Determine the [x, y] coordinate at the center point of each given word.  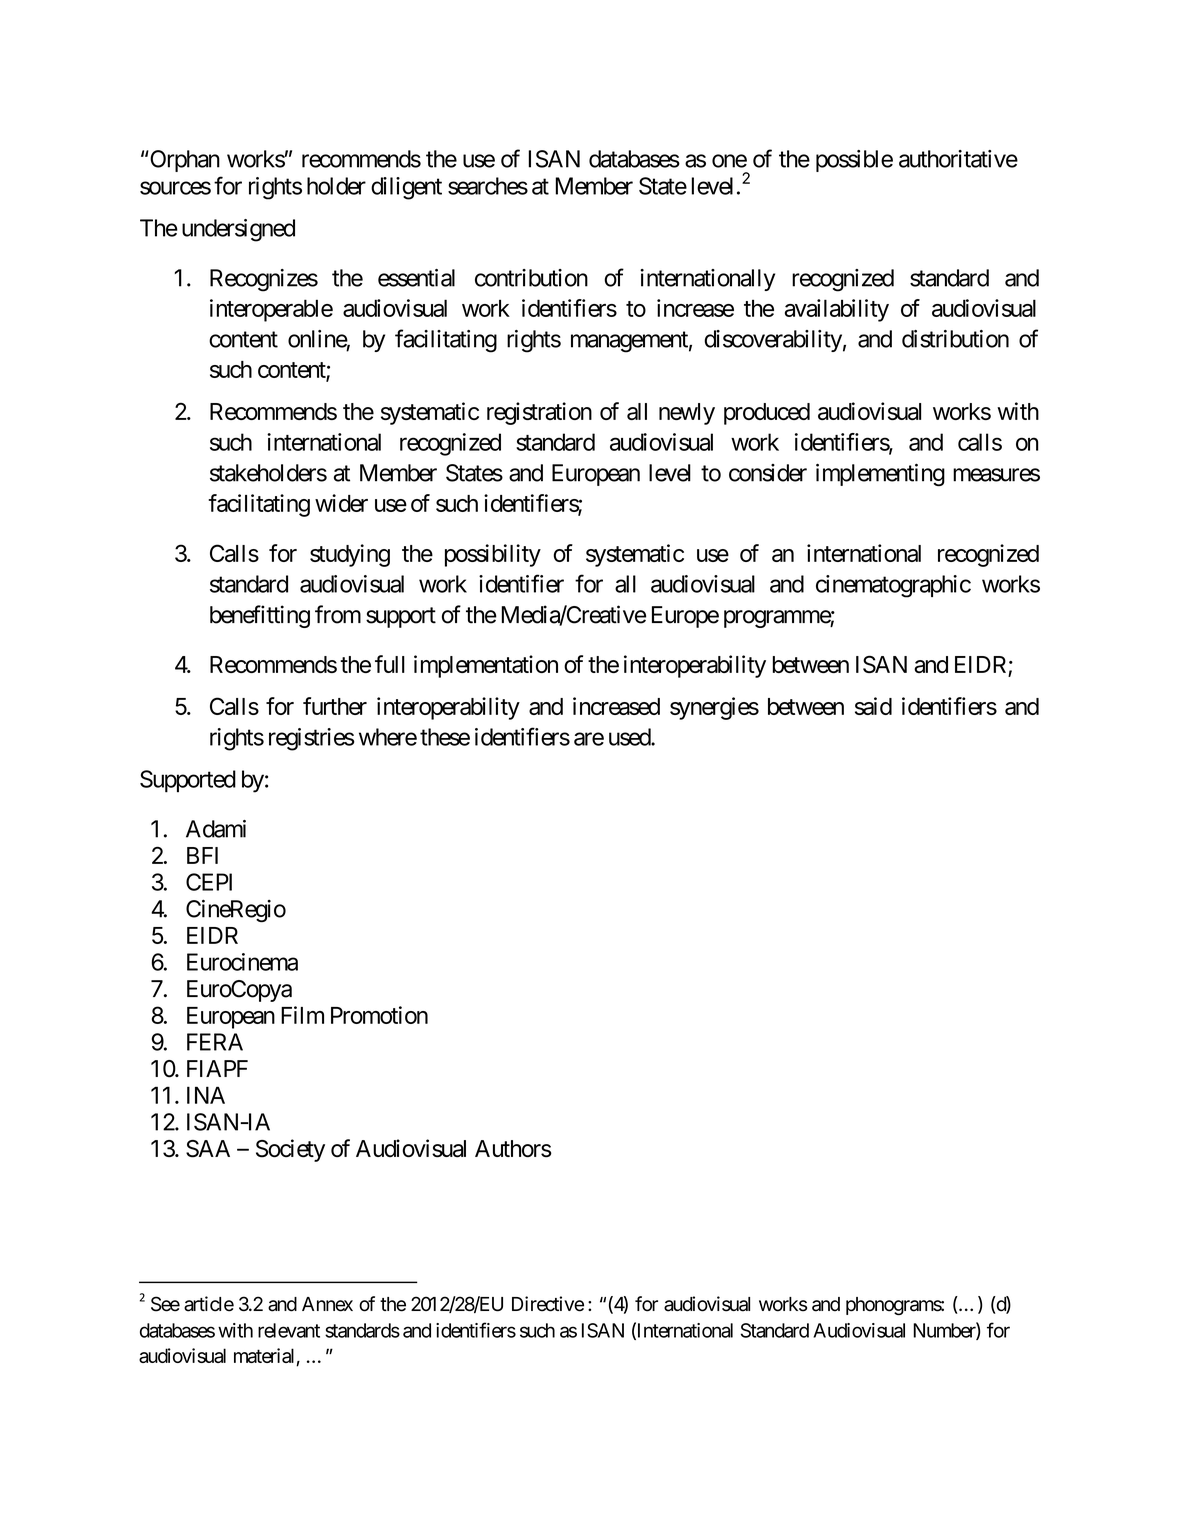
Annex [327, 1304]
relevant [289, 1330]
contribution [531, 278]
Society [290, 1150]
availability [837, 310]
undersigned [238, 230]
